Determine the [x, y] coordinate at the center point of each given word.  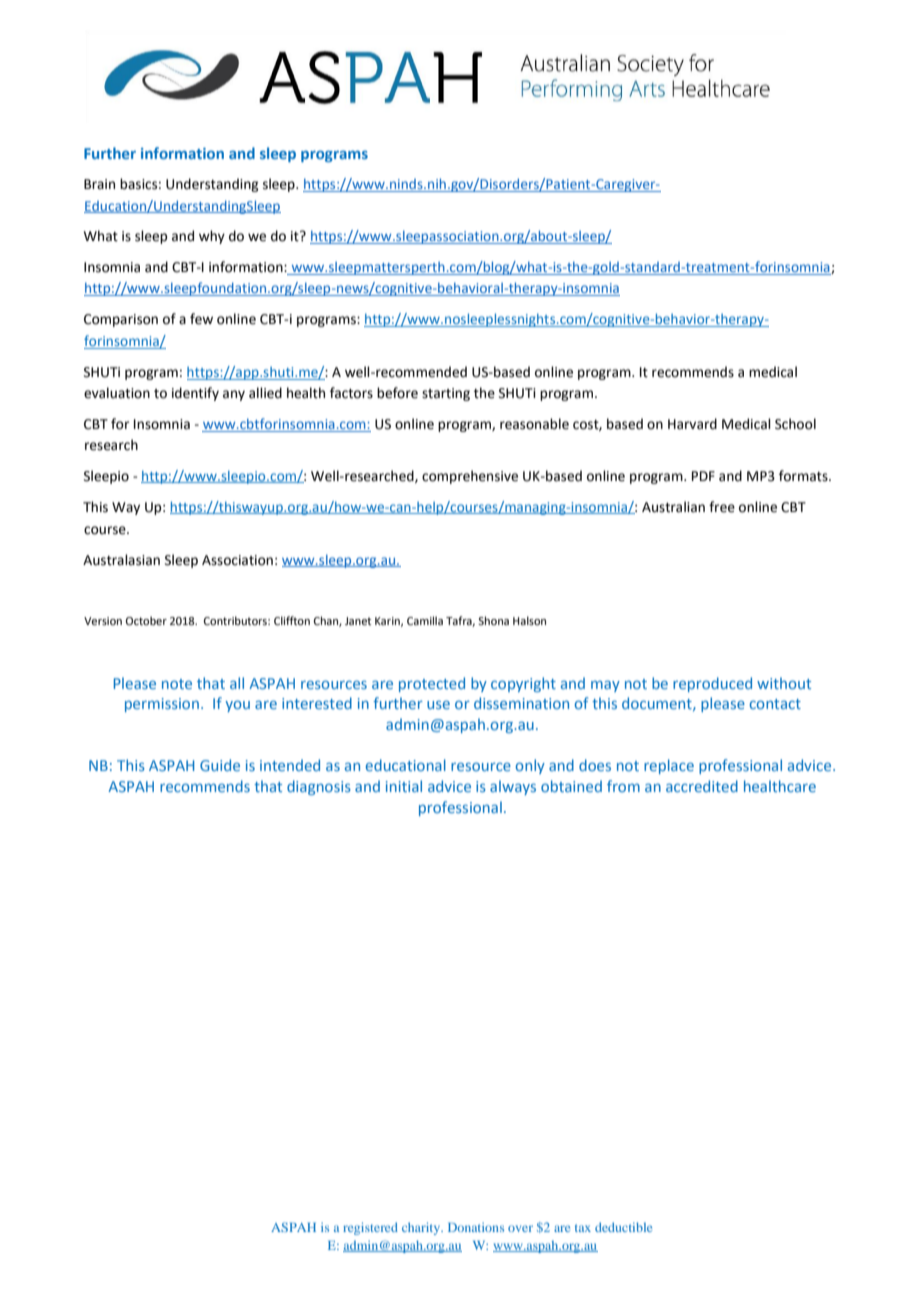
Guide [220, 765]
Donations [476, 1227]
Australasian [121, 560]
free [722, 507]
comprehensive [470, 477]
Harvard [692, 424]
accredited [702, 786]
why [212, 237]
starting [446, 394]
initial [404, 786]
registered [370, 1228]
